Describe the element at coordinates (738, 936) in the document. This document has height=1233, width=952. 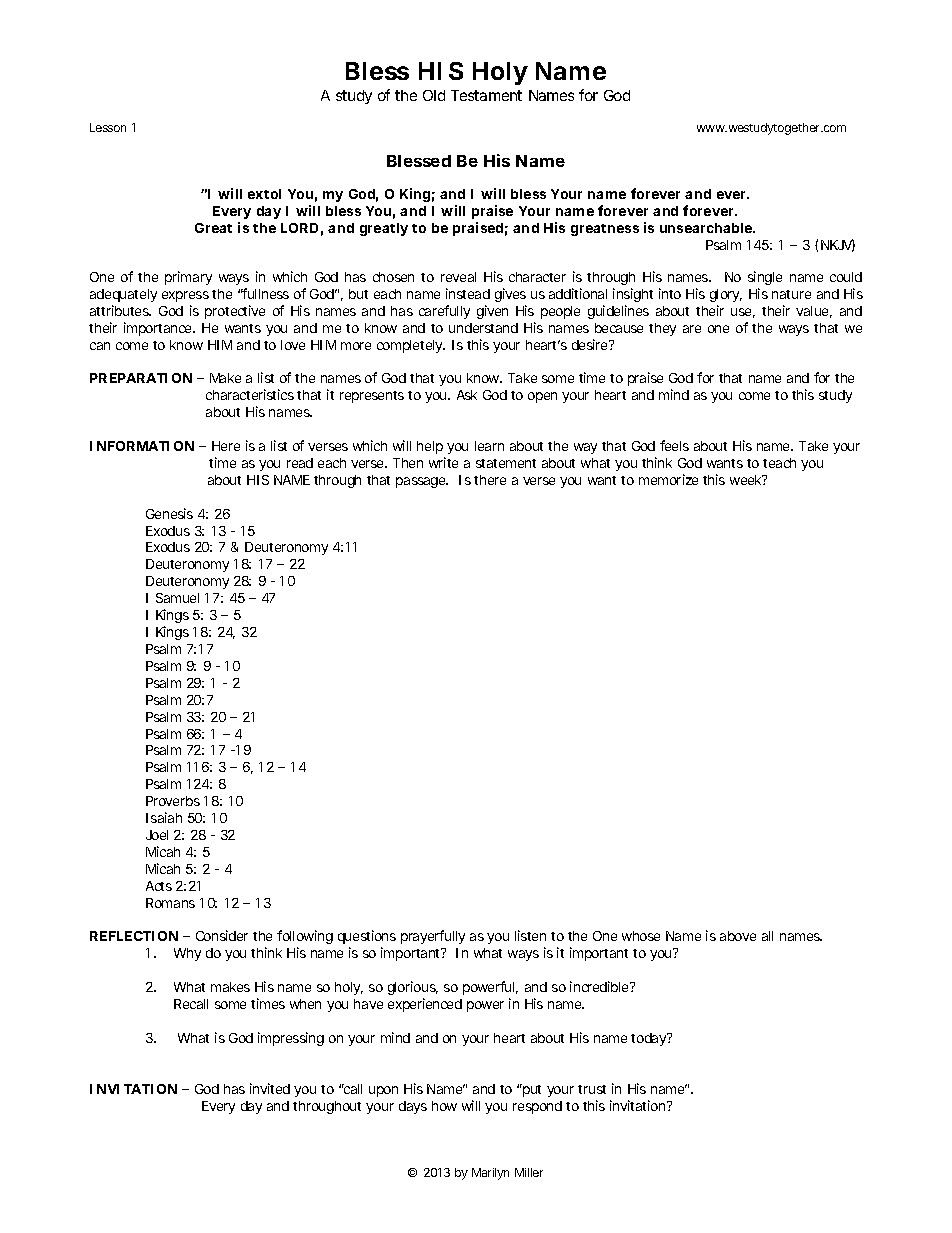
I see `above` at that location.
